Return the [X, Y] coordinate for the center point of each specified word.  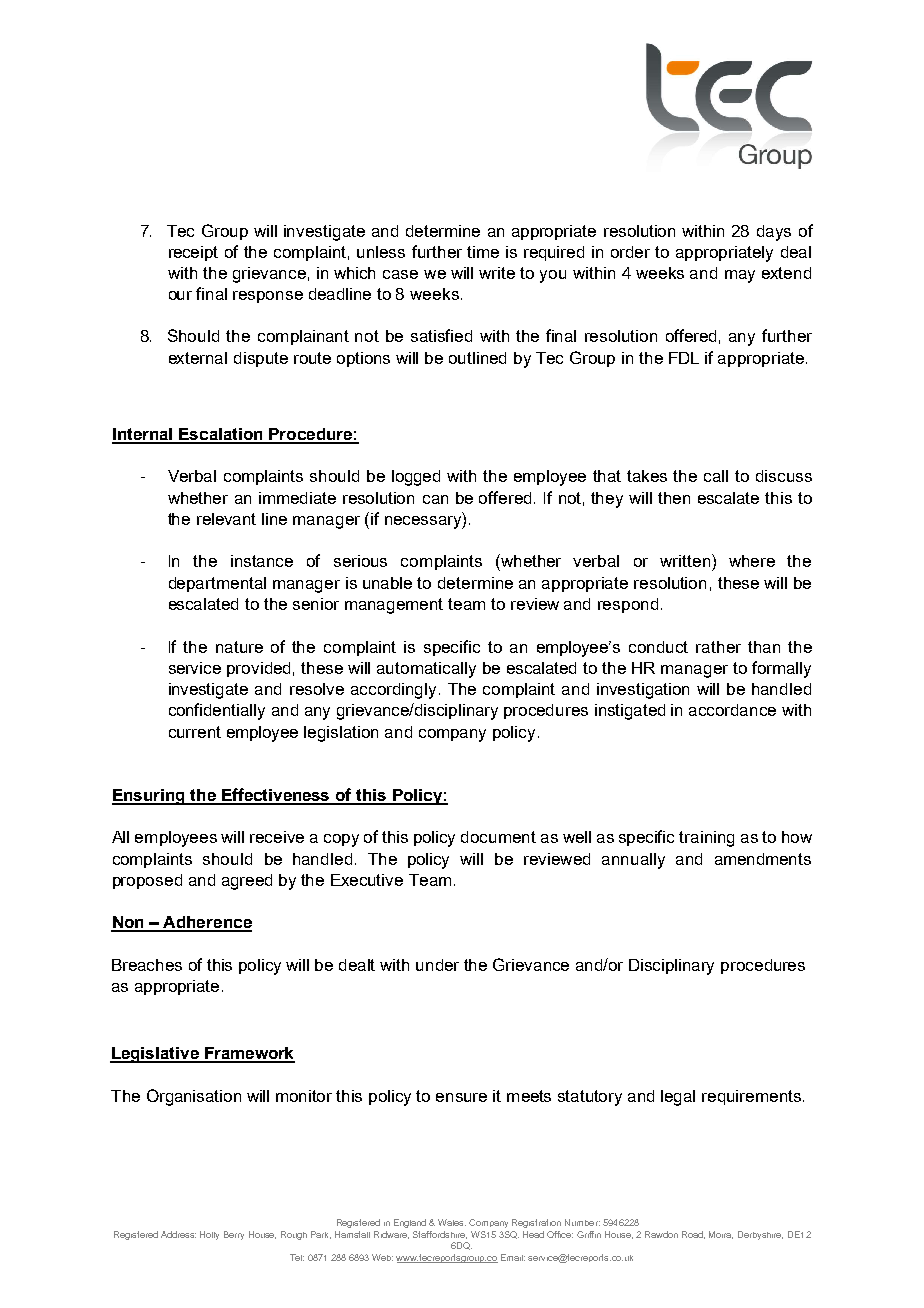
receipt [193, 253]
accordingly [393, 691]
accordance [732, 710]
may [740, 276]
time [483, 252]
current [195, 732]
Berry [234, 1235]
